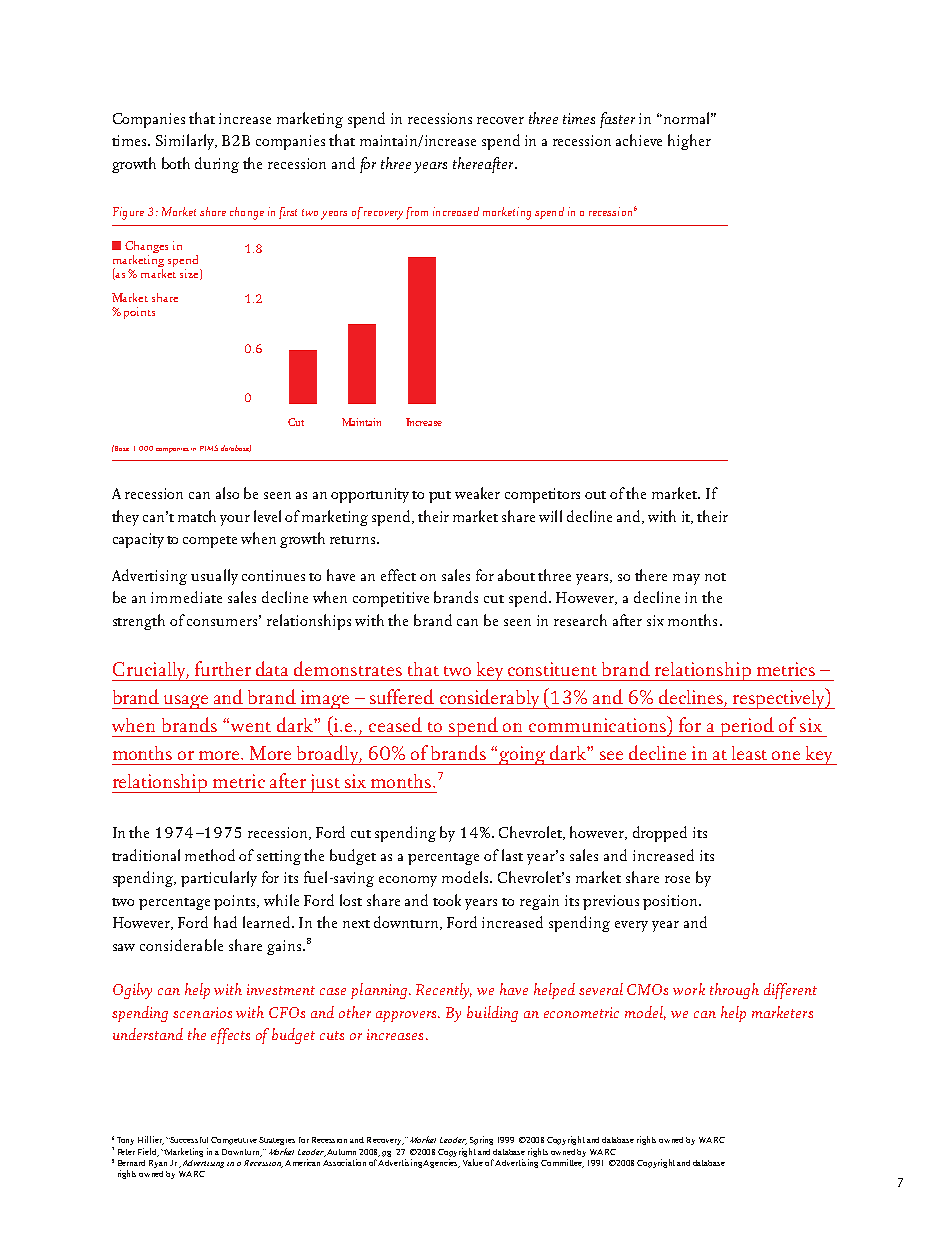 This screenshot has width=952, height=1233. What do you see at coordinates (417, 213) in the screenshot?
I see `from` at bounding box center [417, 213].
